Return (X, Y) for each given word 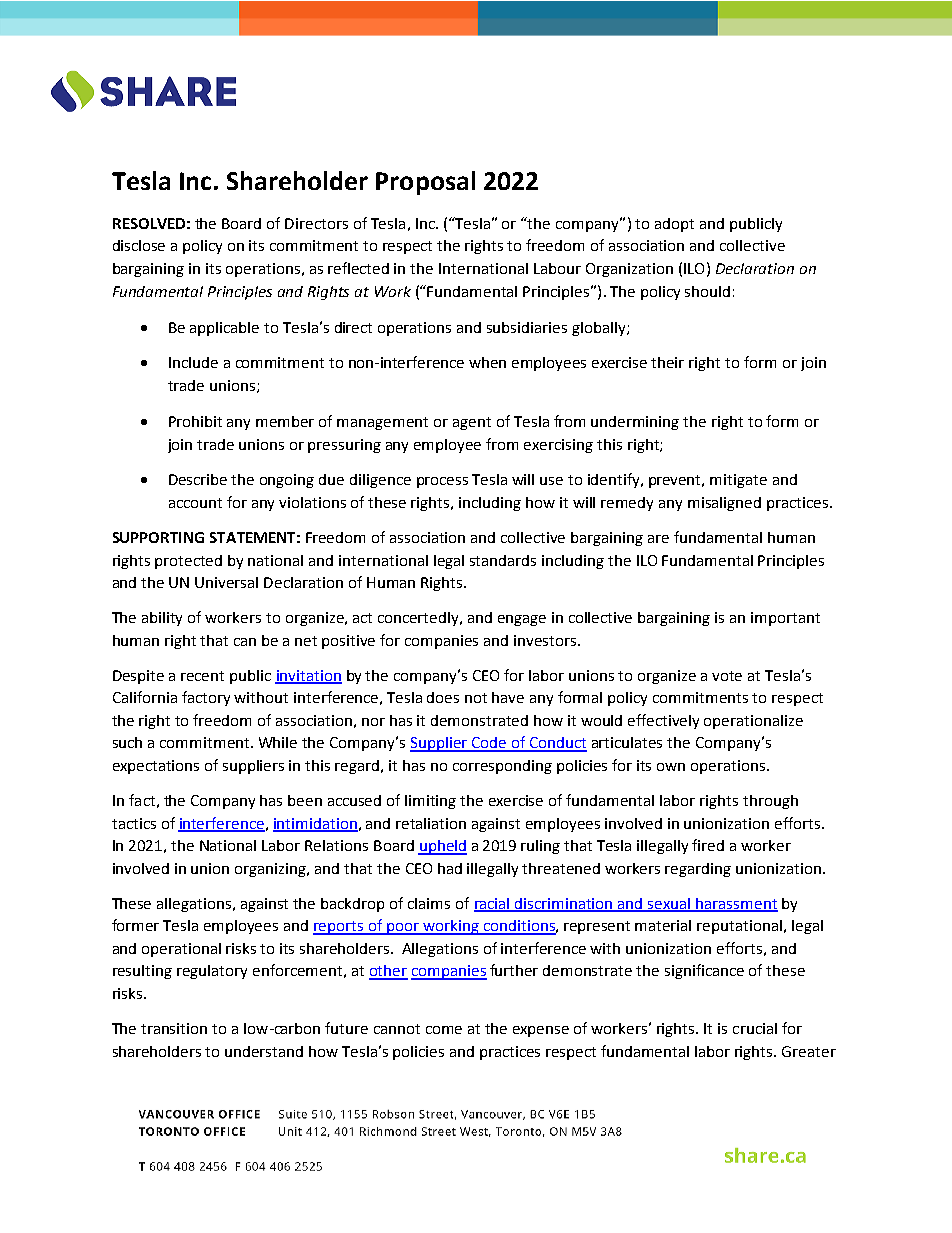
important (785, 619)
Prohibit (195, 421)
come (444, 1030)
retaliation (431, 823)
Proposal (425, 183)
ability (162, 619)
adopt (674, 225)
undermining (635, 423)
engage (522, 620)
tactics (134, 823)
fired (708, 845)
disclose (139, 245)
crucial (755, 1028)
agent (472, 423)
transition (174, 1028)
